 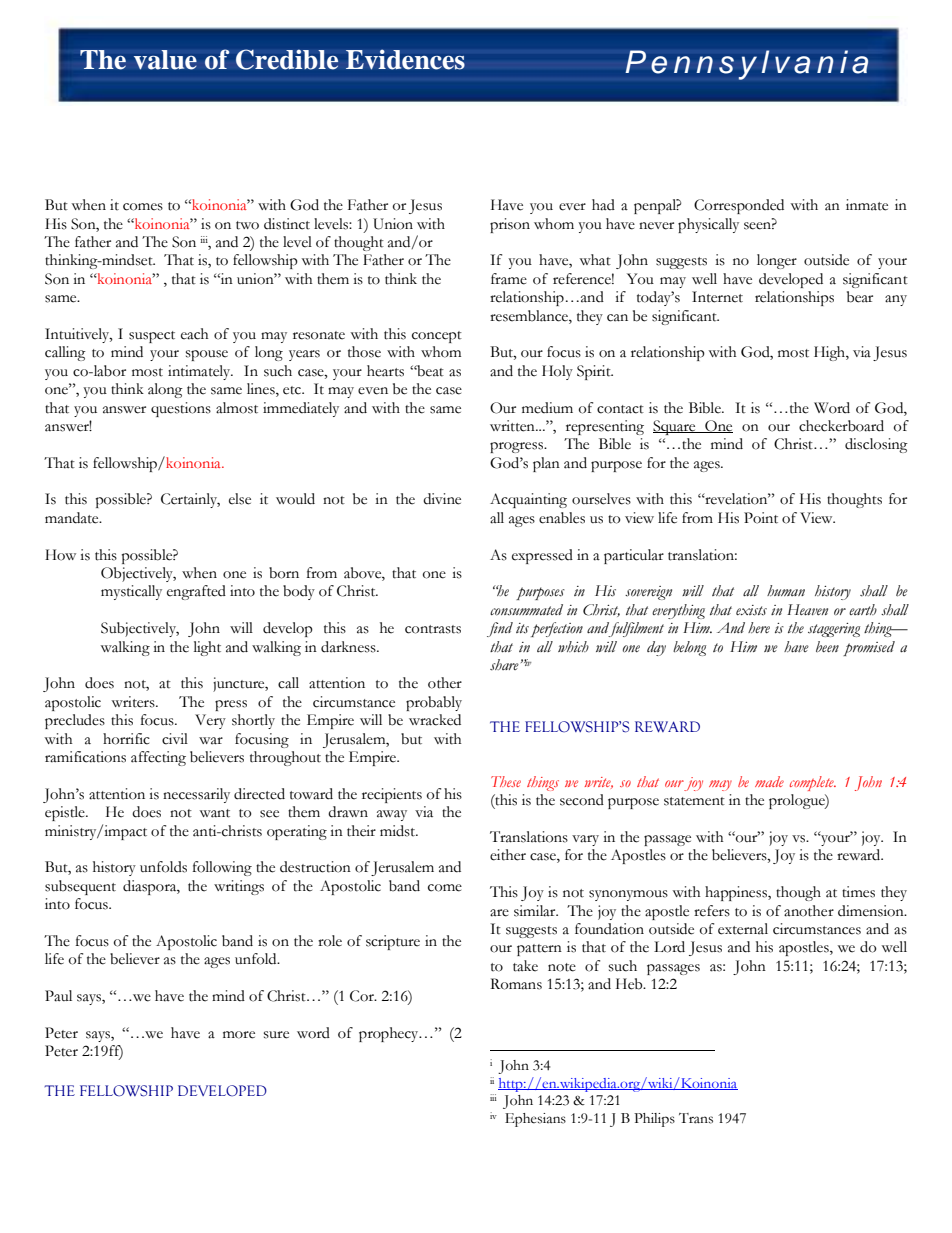 What do you see at coordinates (654, 1120) in the document?
I see `Philips` at bounding box center [654, 1120].
